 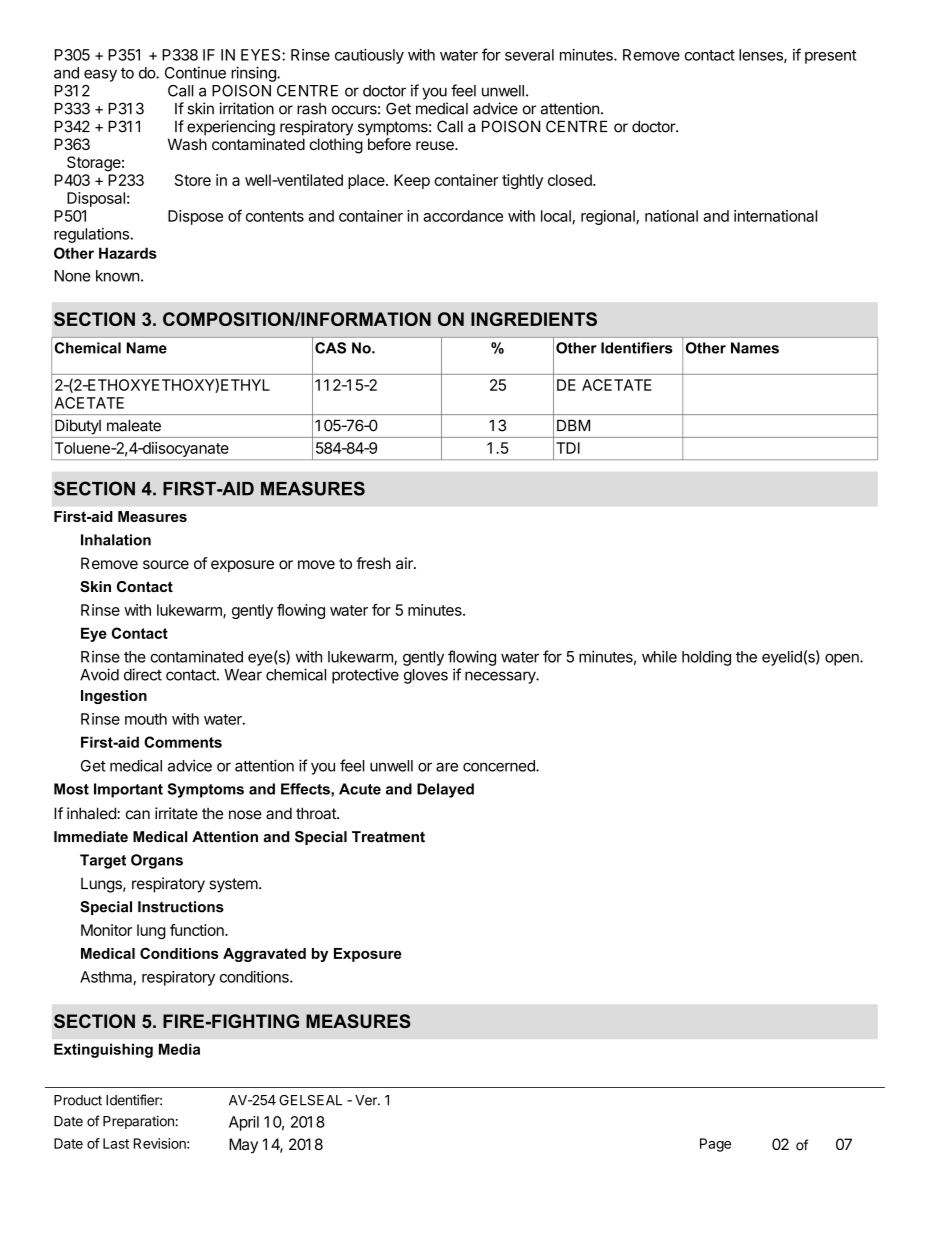 What do you see at coordinates (426, 676) in the image?
I see `gloves` at bounding box center [426, 676].
